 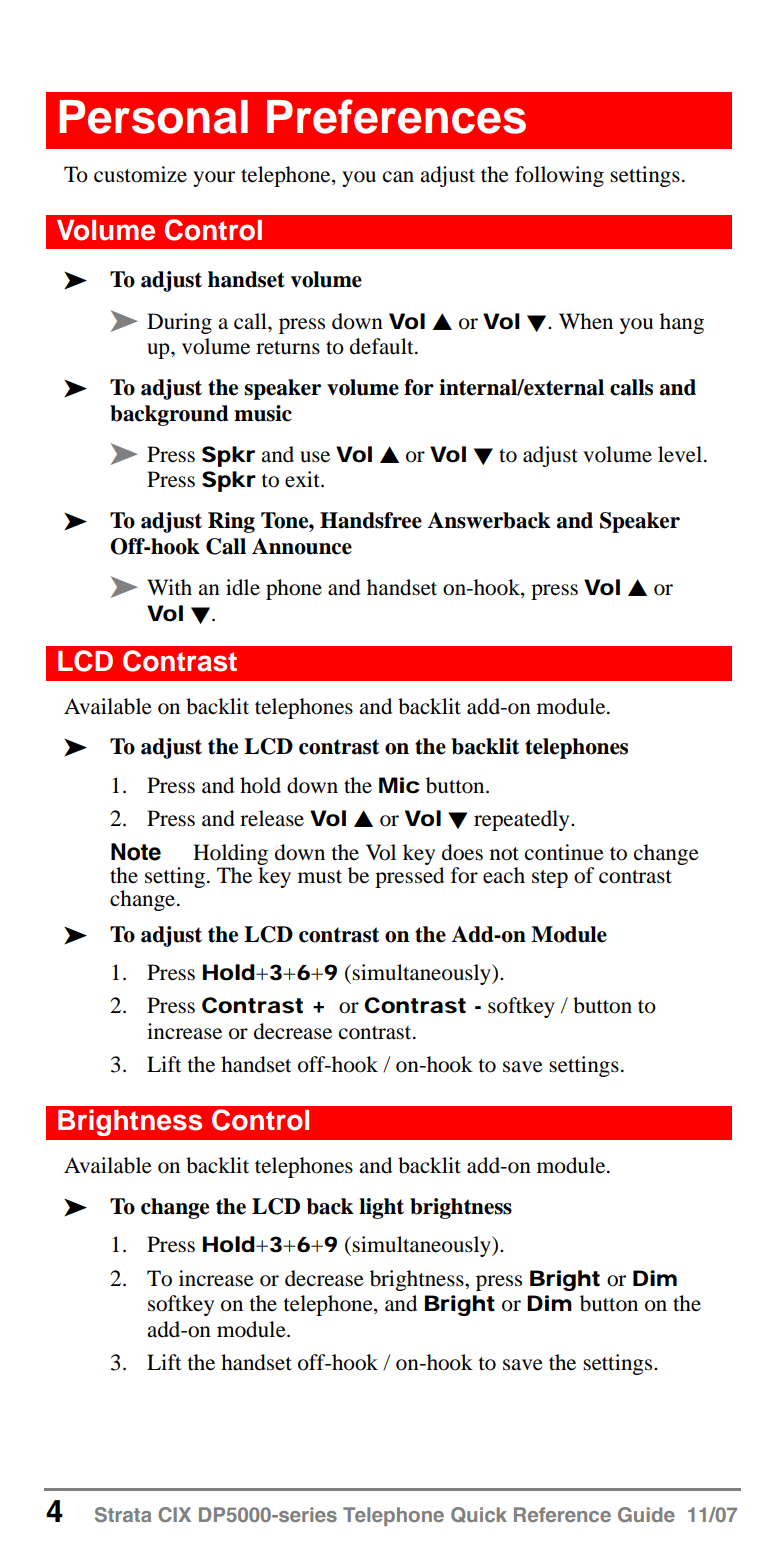 I want to click on Note, so click(x=136, y=852).
